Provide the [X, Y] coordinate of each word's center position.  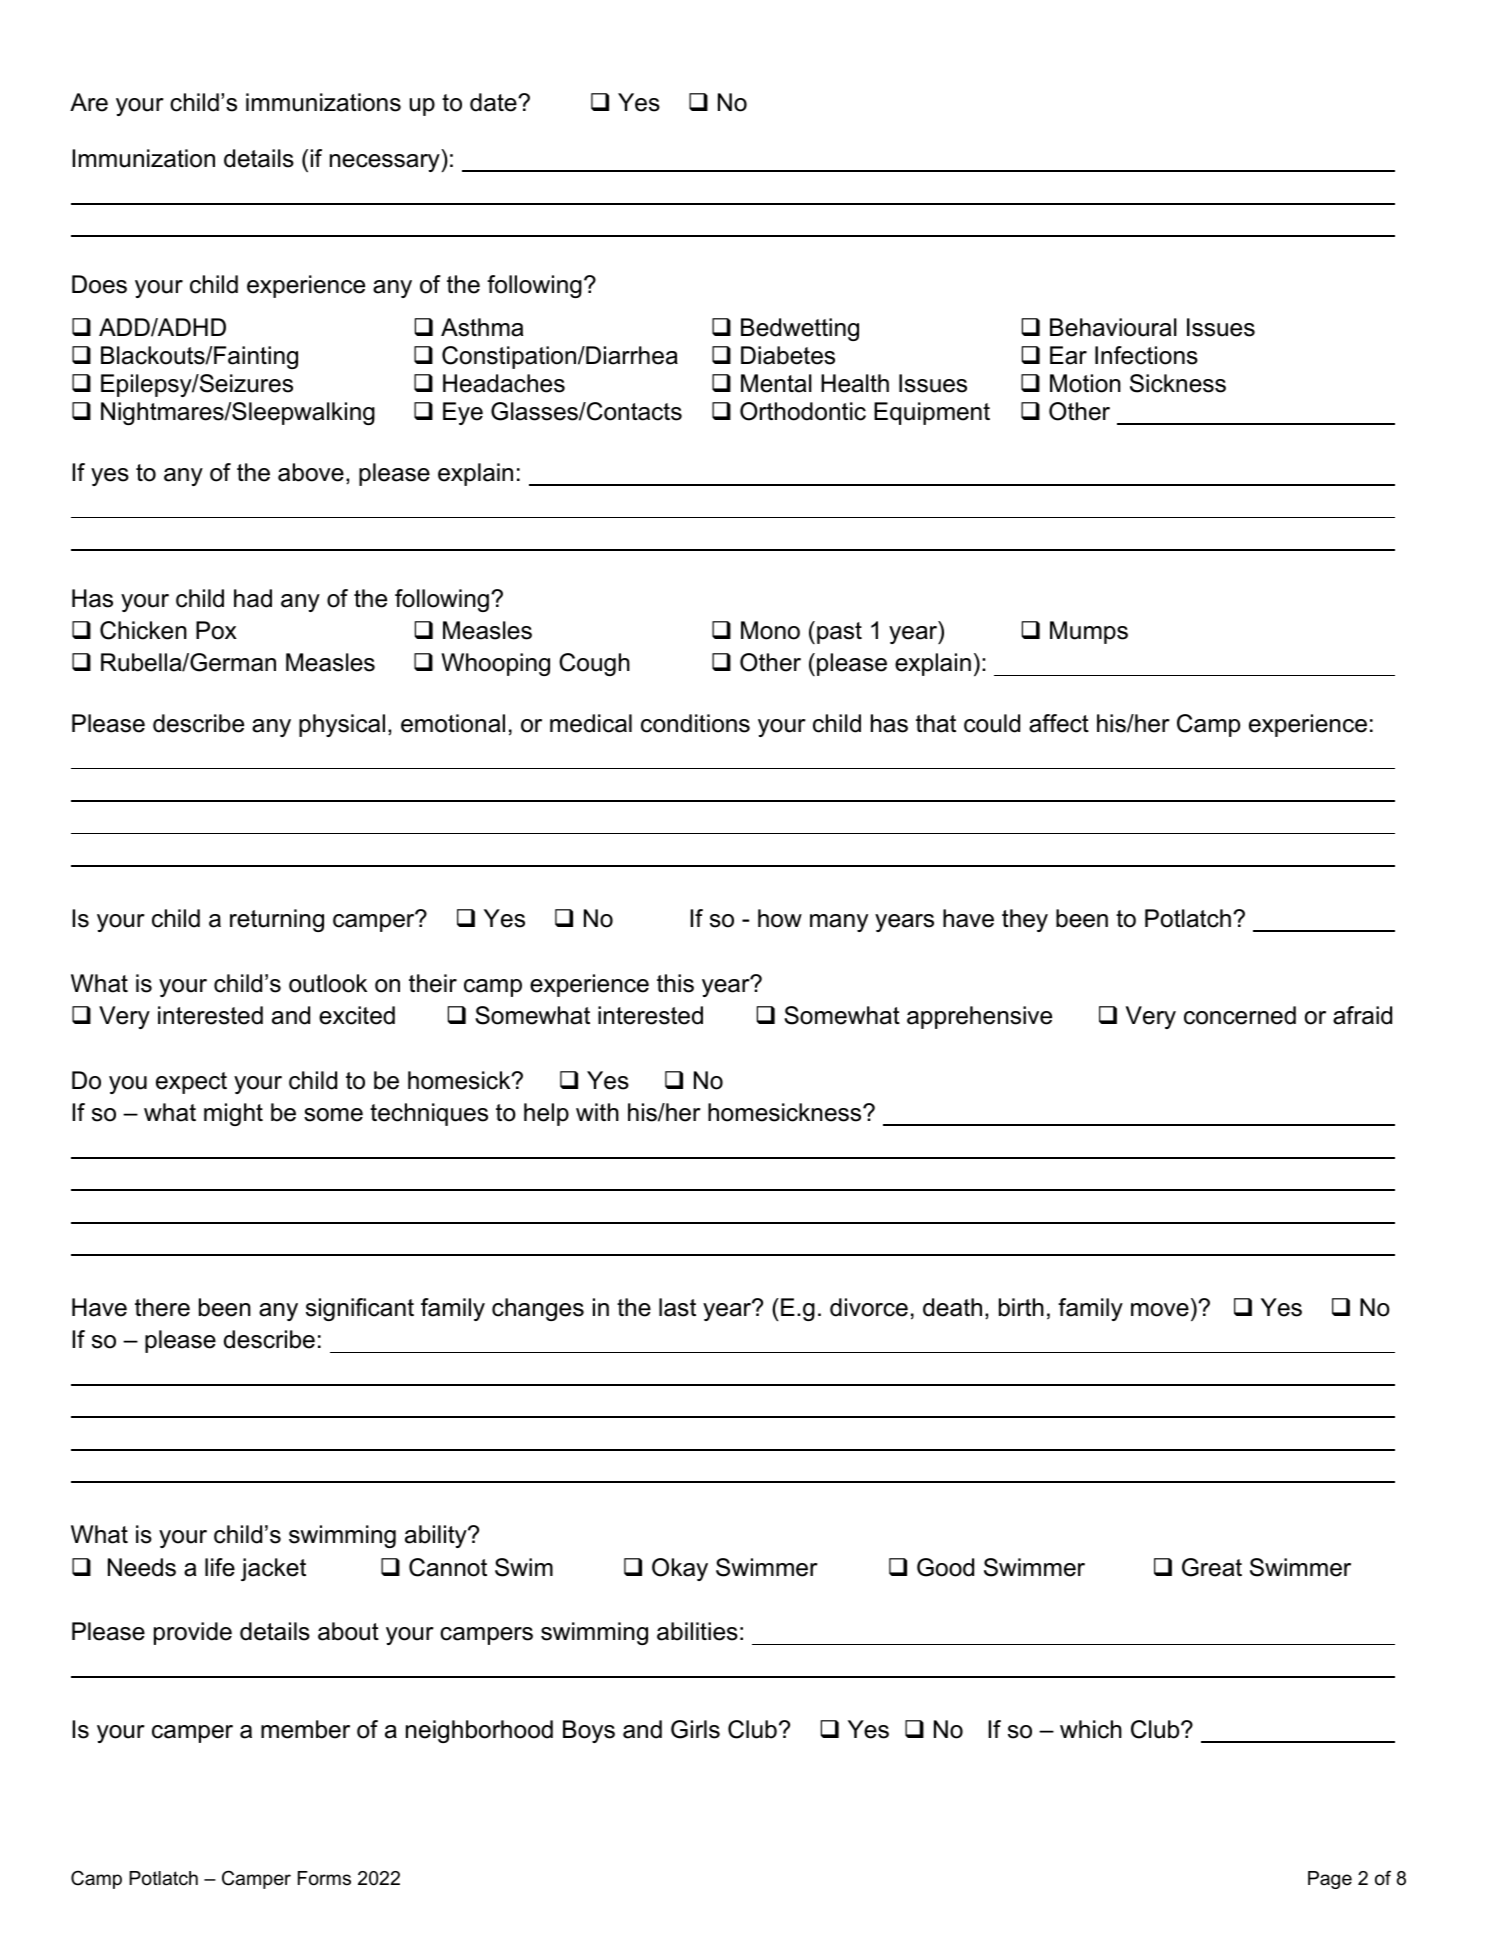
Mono [770, 630]
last [677, 1307]
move [1160, 1310]
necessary [385, 163]
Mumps [1089, 632]
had [253, 598]
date [494, 102]
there [162, 1307]
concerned [1240, 1015]
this [675, 983]
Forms [324, 1878]
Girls [695, 1729]
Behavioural [1113, 327]
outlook [328, 983]
